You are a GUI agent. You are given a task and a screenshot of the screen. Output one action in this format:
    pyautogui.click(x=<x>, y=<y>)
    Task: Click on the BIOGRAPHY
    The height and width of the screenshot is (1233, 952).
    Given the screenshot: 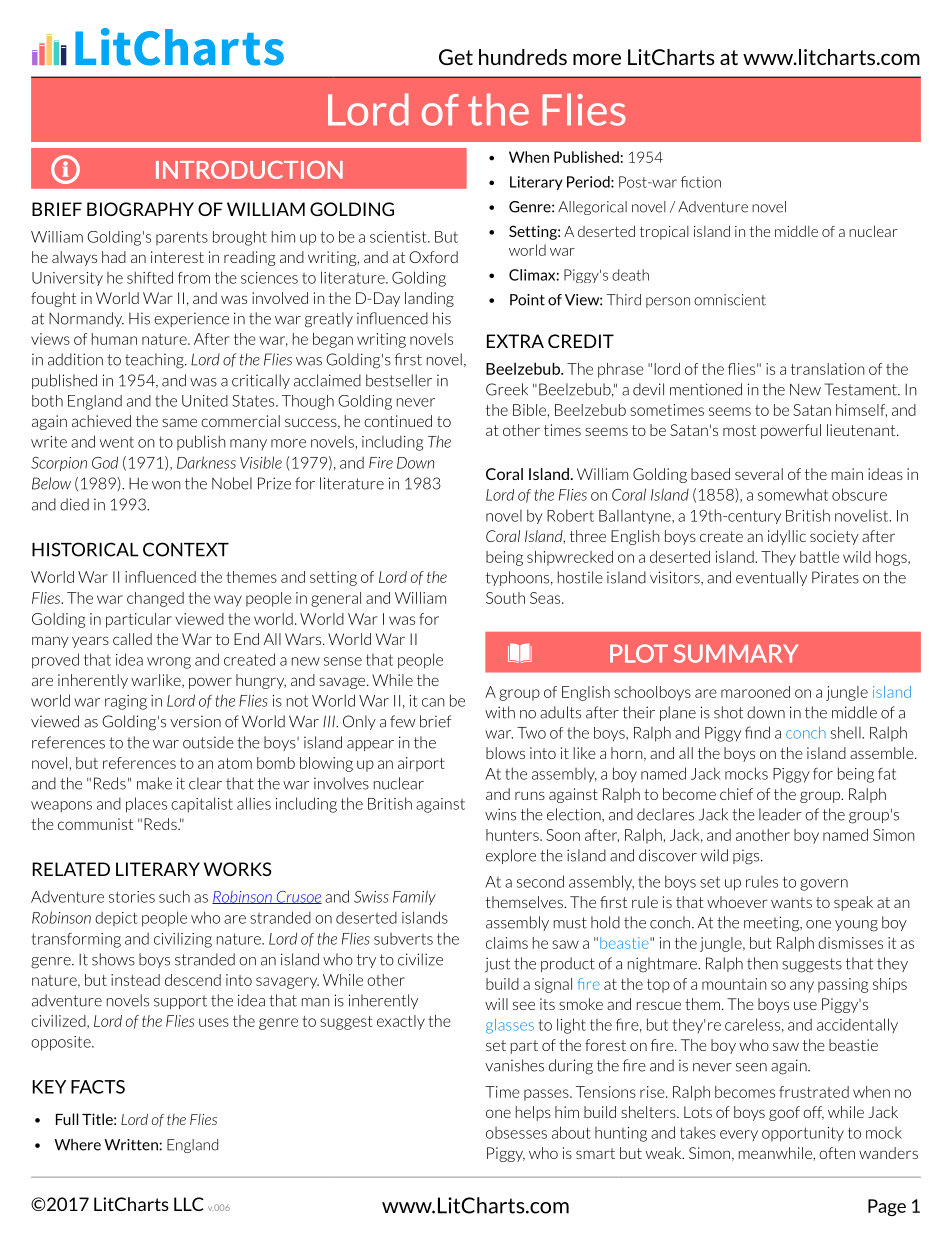 What is the action you would take?
    pyautogui.click(x=140, y=209)
